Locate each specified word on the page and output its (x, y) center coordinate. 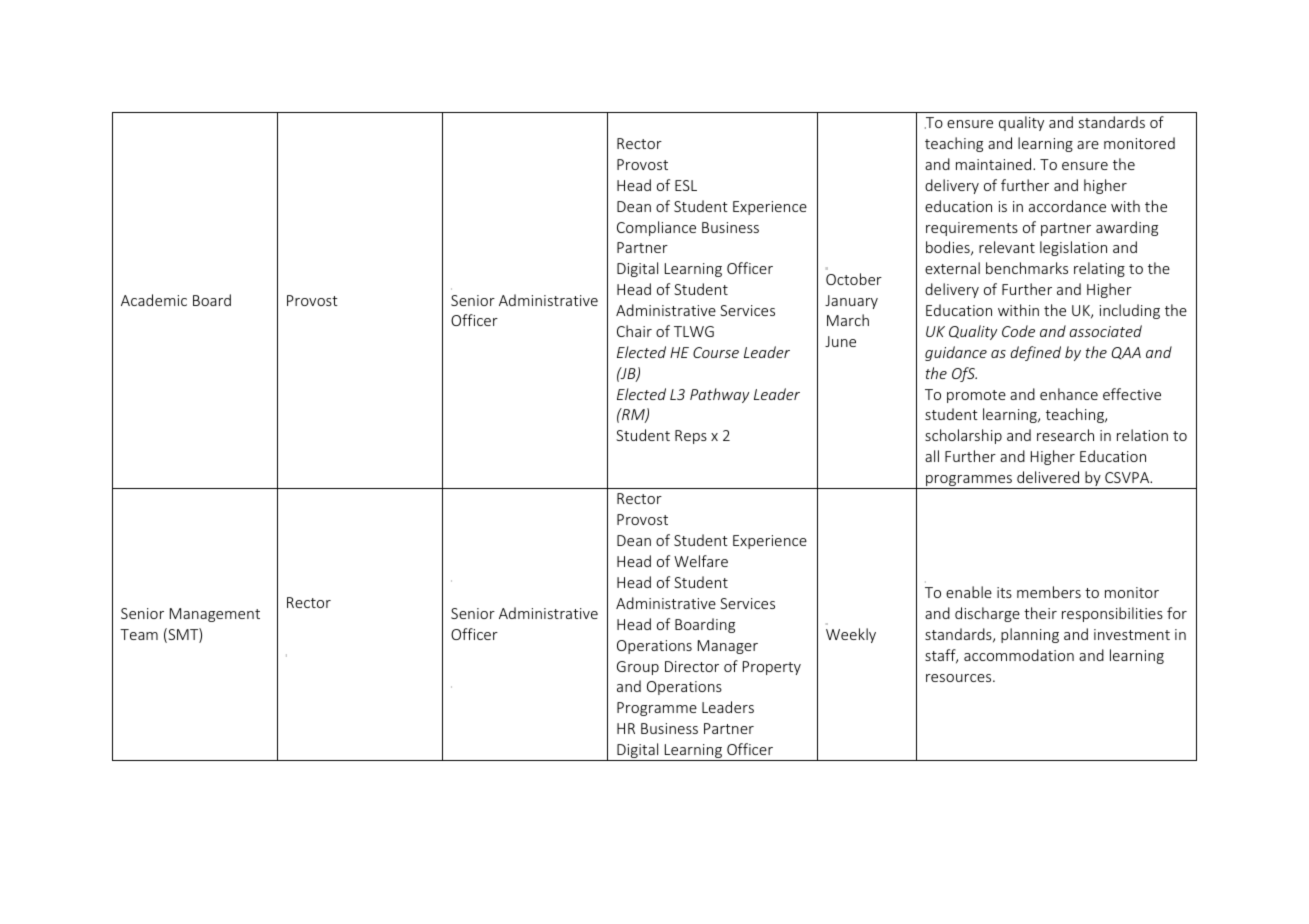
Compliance (656, 228)
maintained (995, 164)
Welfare (701, 561)
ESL (686, 185)
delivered (1048, 477)
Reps (691, 437)
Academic (154, 300)
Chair (634, 331)
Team (139, 634)
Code (1018, 331)
